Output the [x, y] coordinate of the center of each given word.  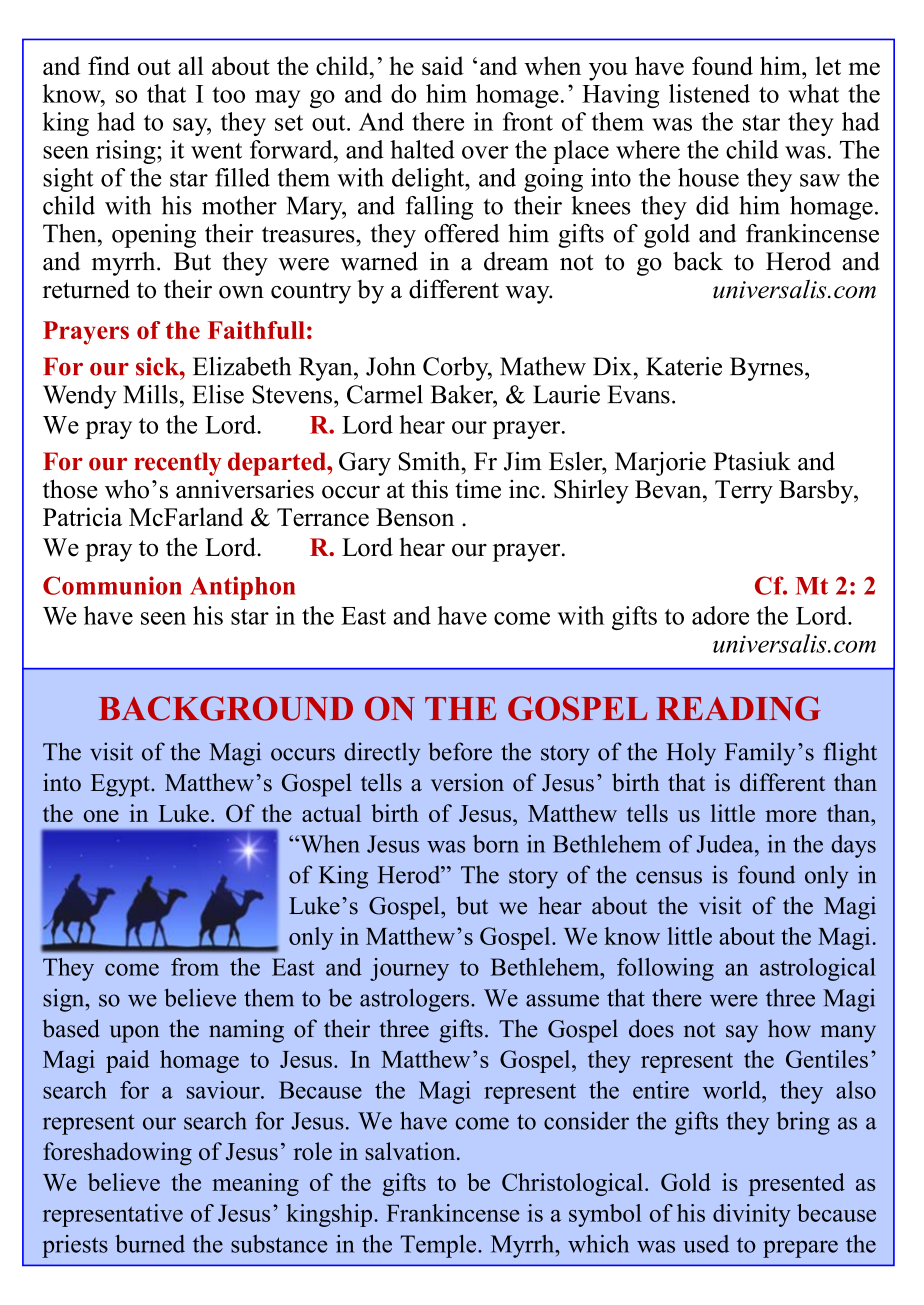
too [228, 95]
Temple [440, 1246]
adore [720, 615]
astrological [818, 969]
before [460, 751]
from [195, 967]
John [391, 366]
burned [150, 1244]
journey [409, 969]
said [443, 65]
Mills [150, 394]
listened [709, 93]
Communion [112, 585]
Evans [639, 394]
